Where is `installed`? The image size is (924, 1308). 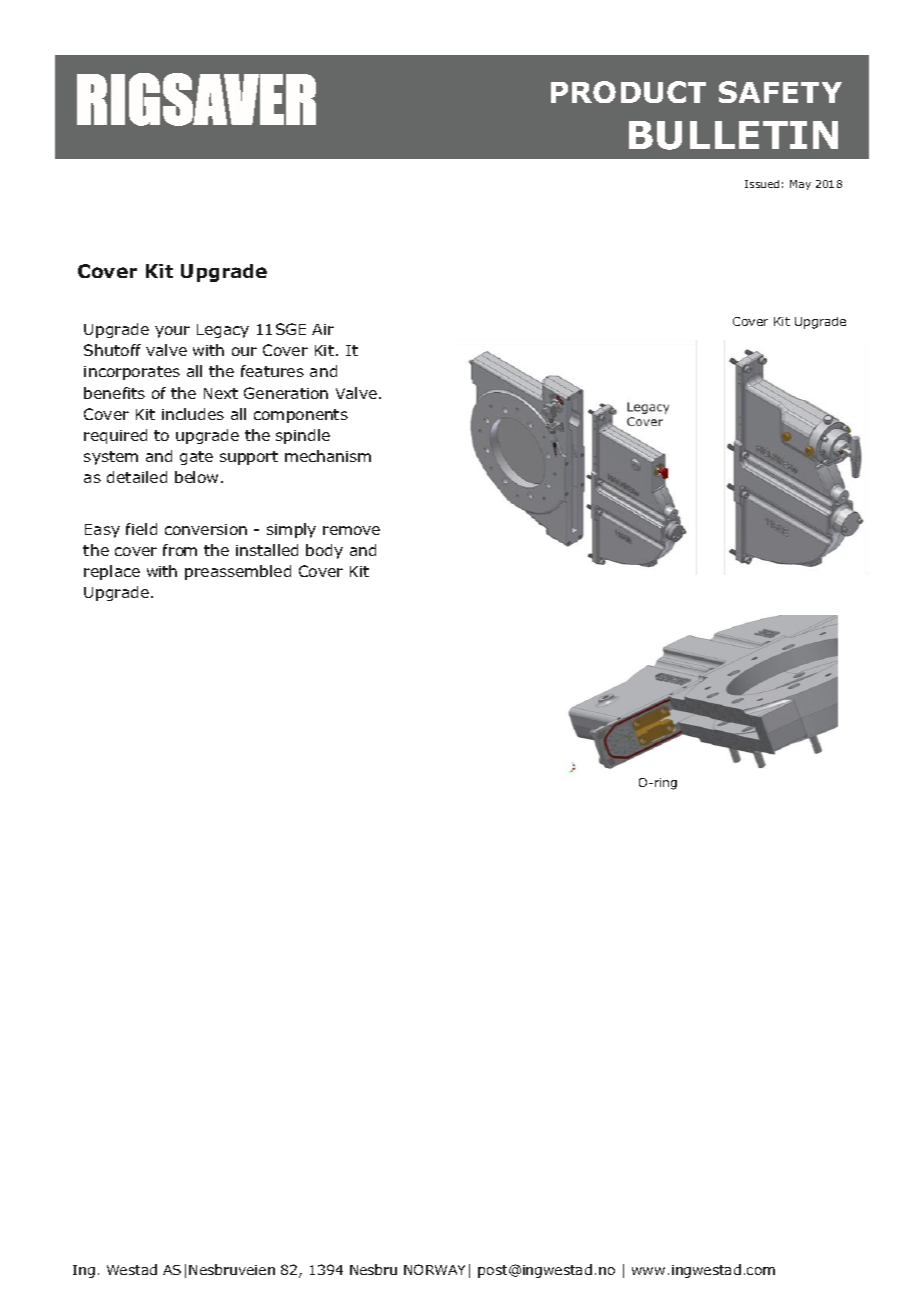 installed is located at coordinates (267, 550).
